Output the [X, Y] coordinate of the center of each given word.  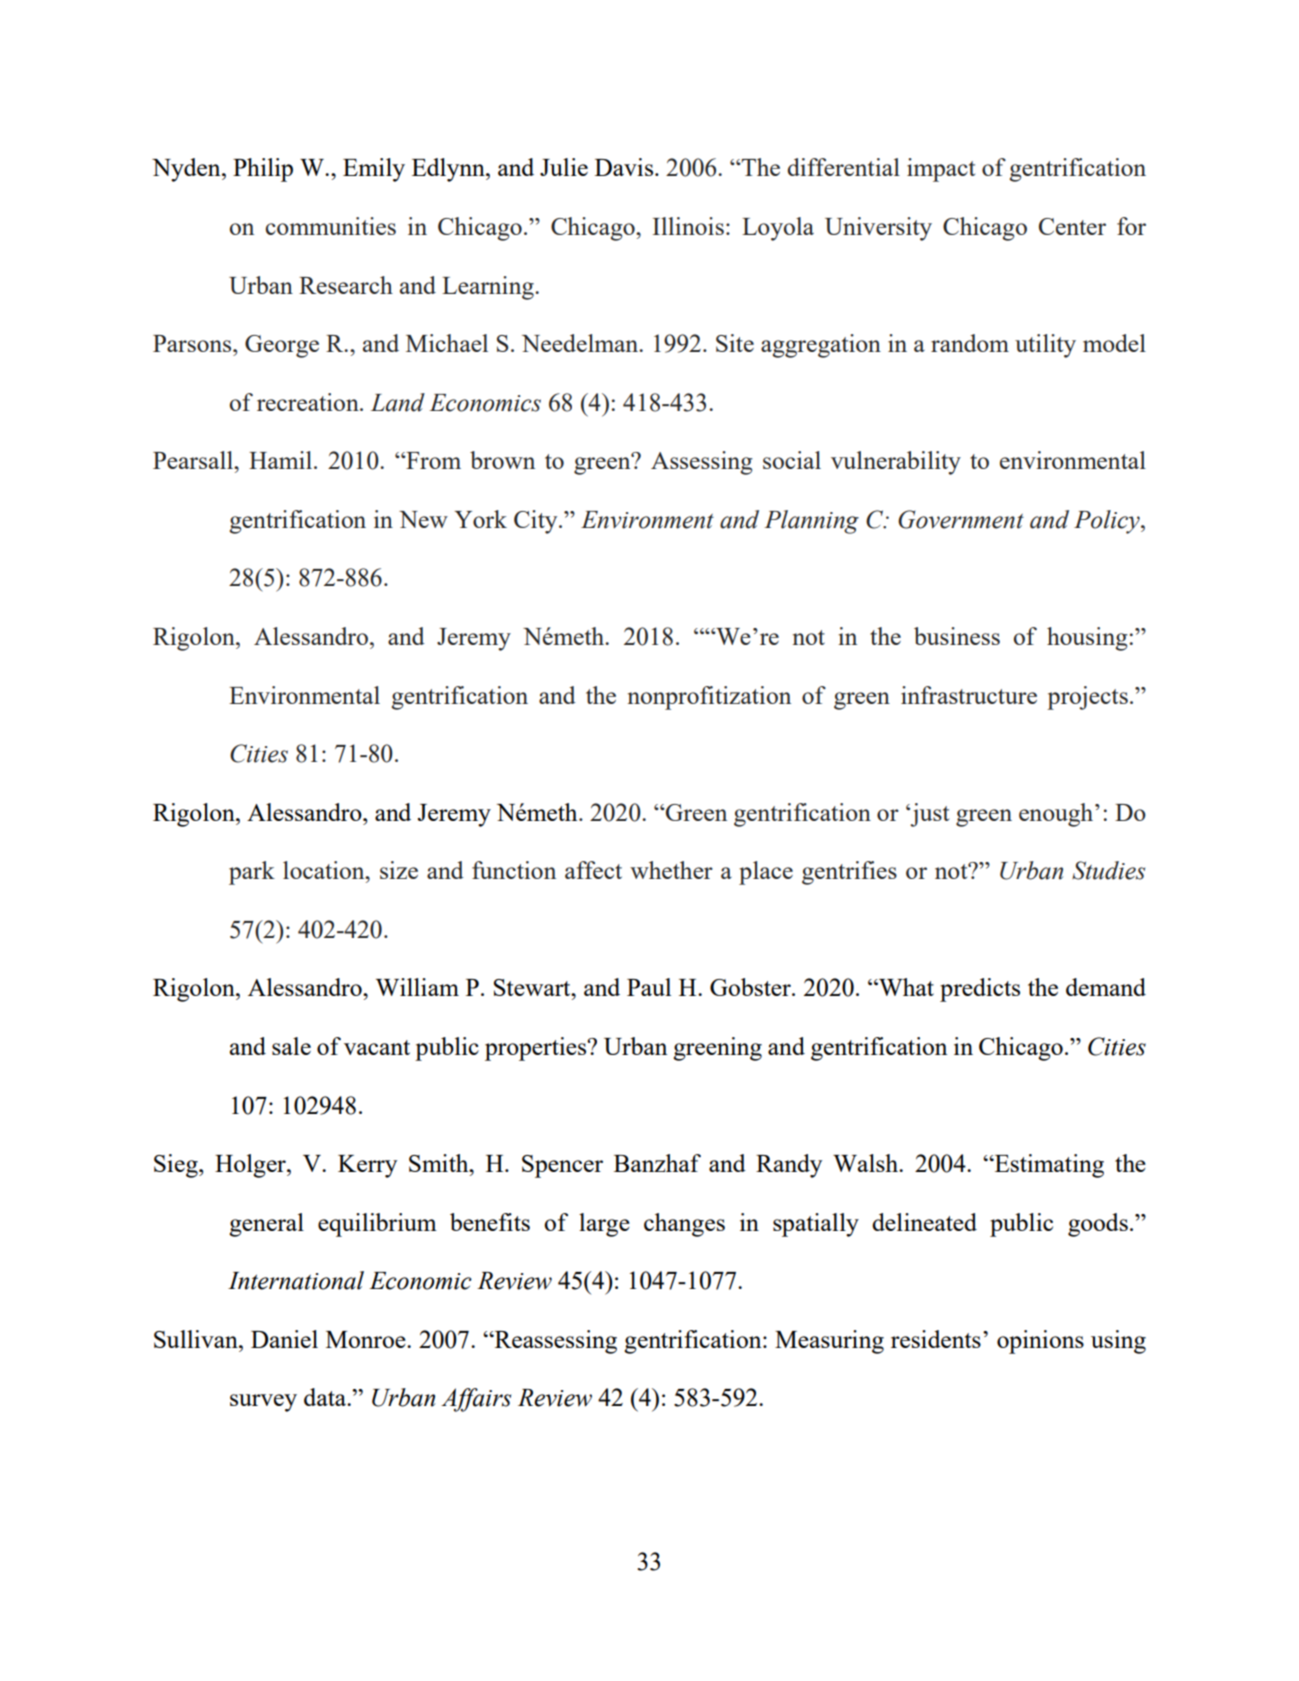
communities [330, 226]
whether [671, 870]
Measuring [829, 1342]
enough [1057, 815]
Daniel [284, 1339]
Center [1072, 226]
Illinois [688, 226]
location [325, 870]
